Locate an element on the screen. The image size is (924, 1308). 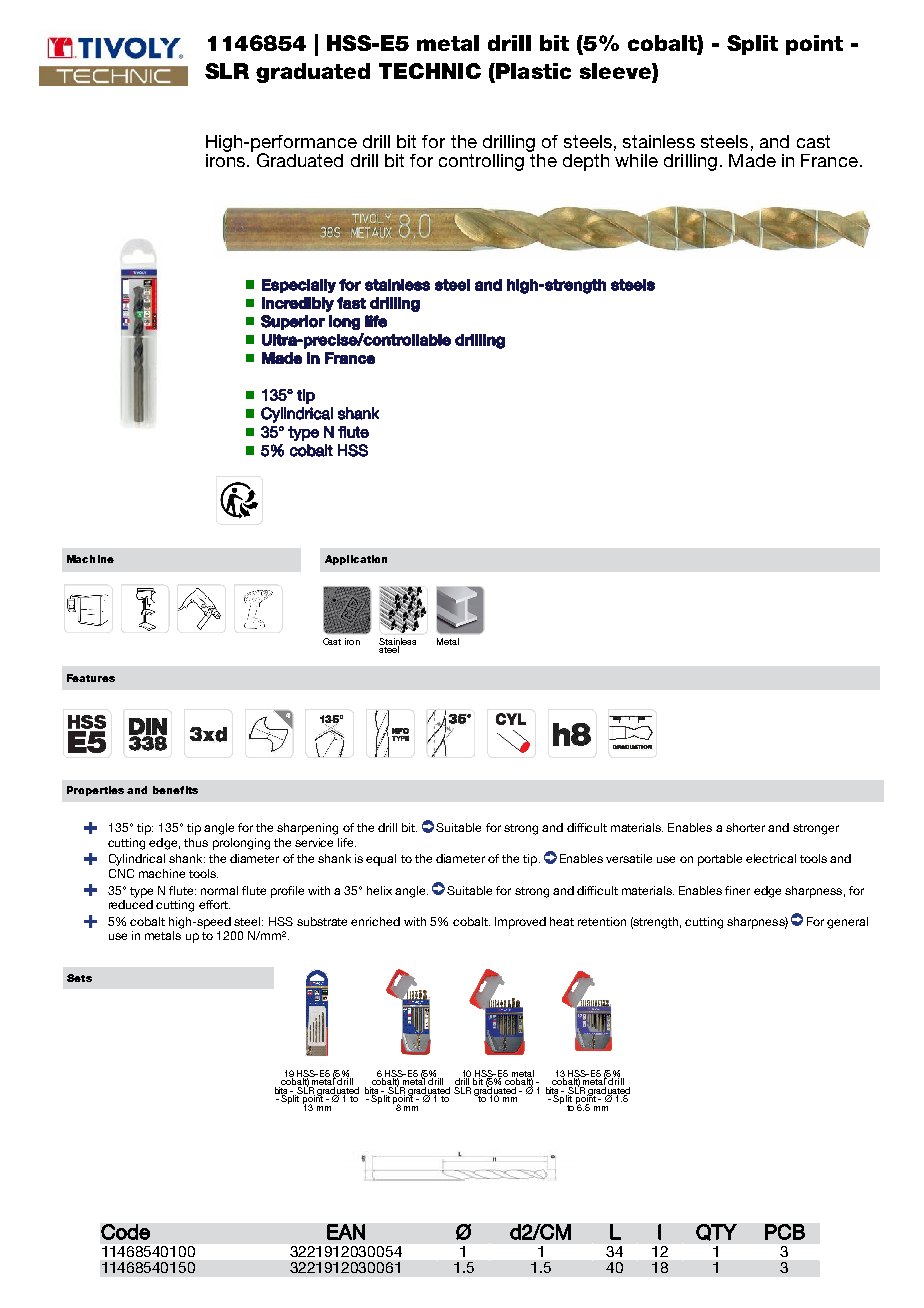
Code is located at coordinates (125, 1232).
